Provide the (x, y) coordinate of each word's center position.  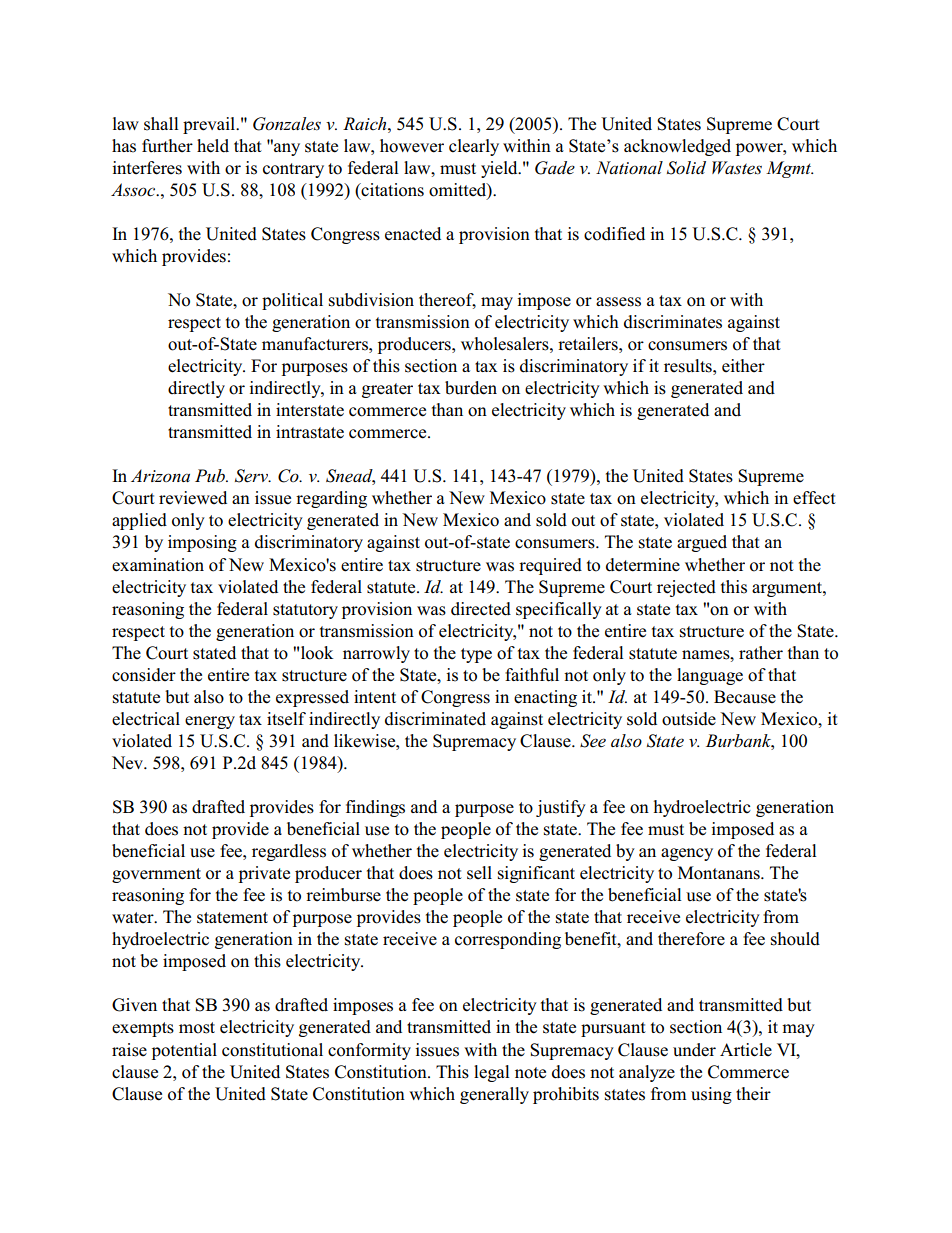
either (743, 365)
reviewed (193, 498)
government (156, 875)
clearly (474, 147)
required (550, 566)
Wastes (737, 168)
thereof (447, 301)
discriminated (435, 719)
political (292, 301)
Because (745, 697)
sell (479, 873)
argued (702, 543)
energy (210, 722)
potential (184, 1051)
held (213, 146)
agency (687, 854)
